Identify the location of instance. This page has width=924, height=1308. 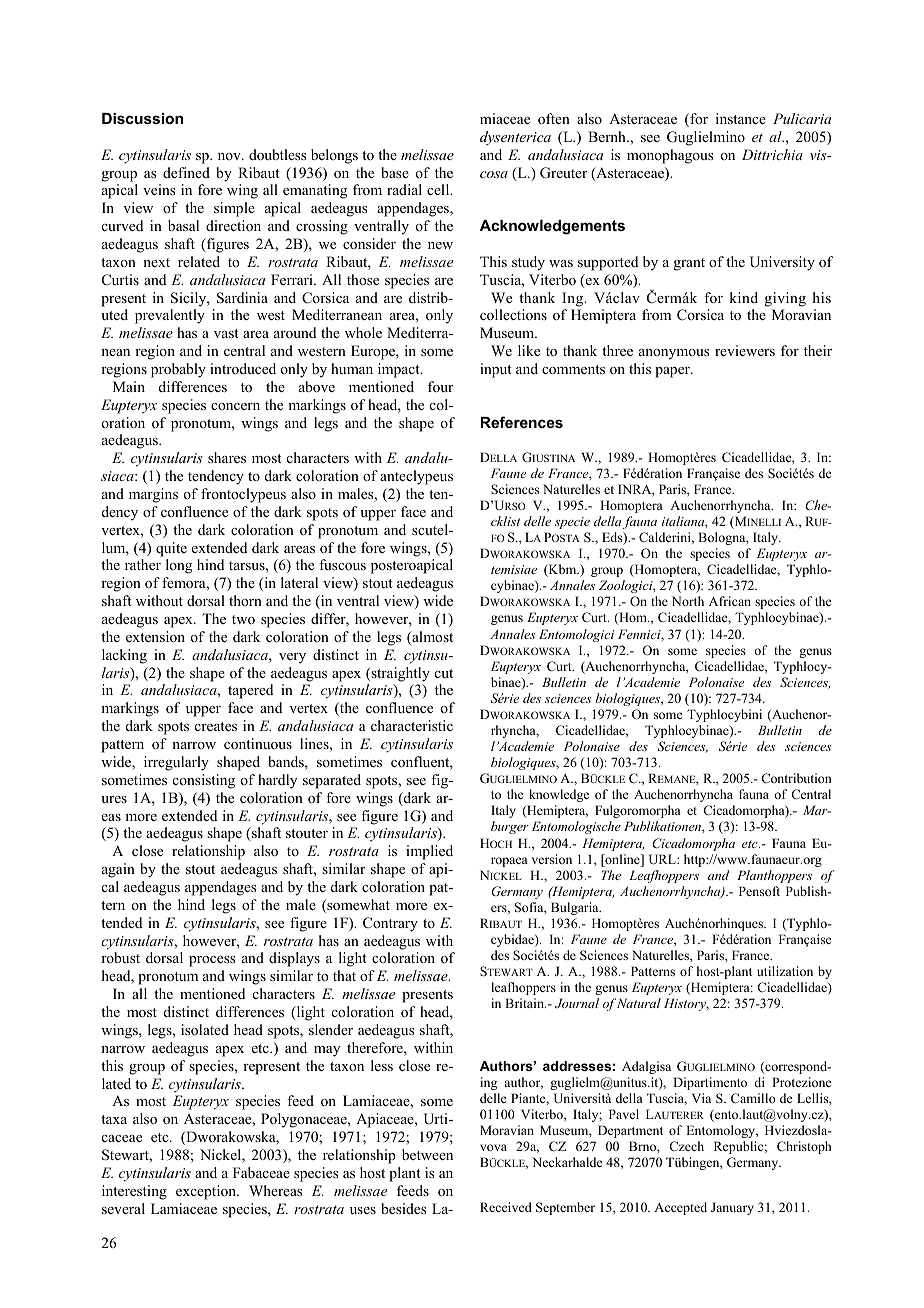
(741, 118).
